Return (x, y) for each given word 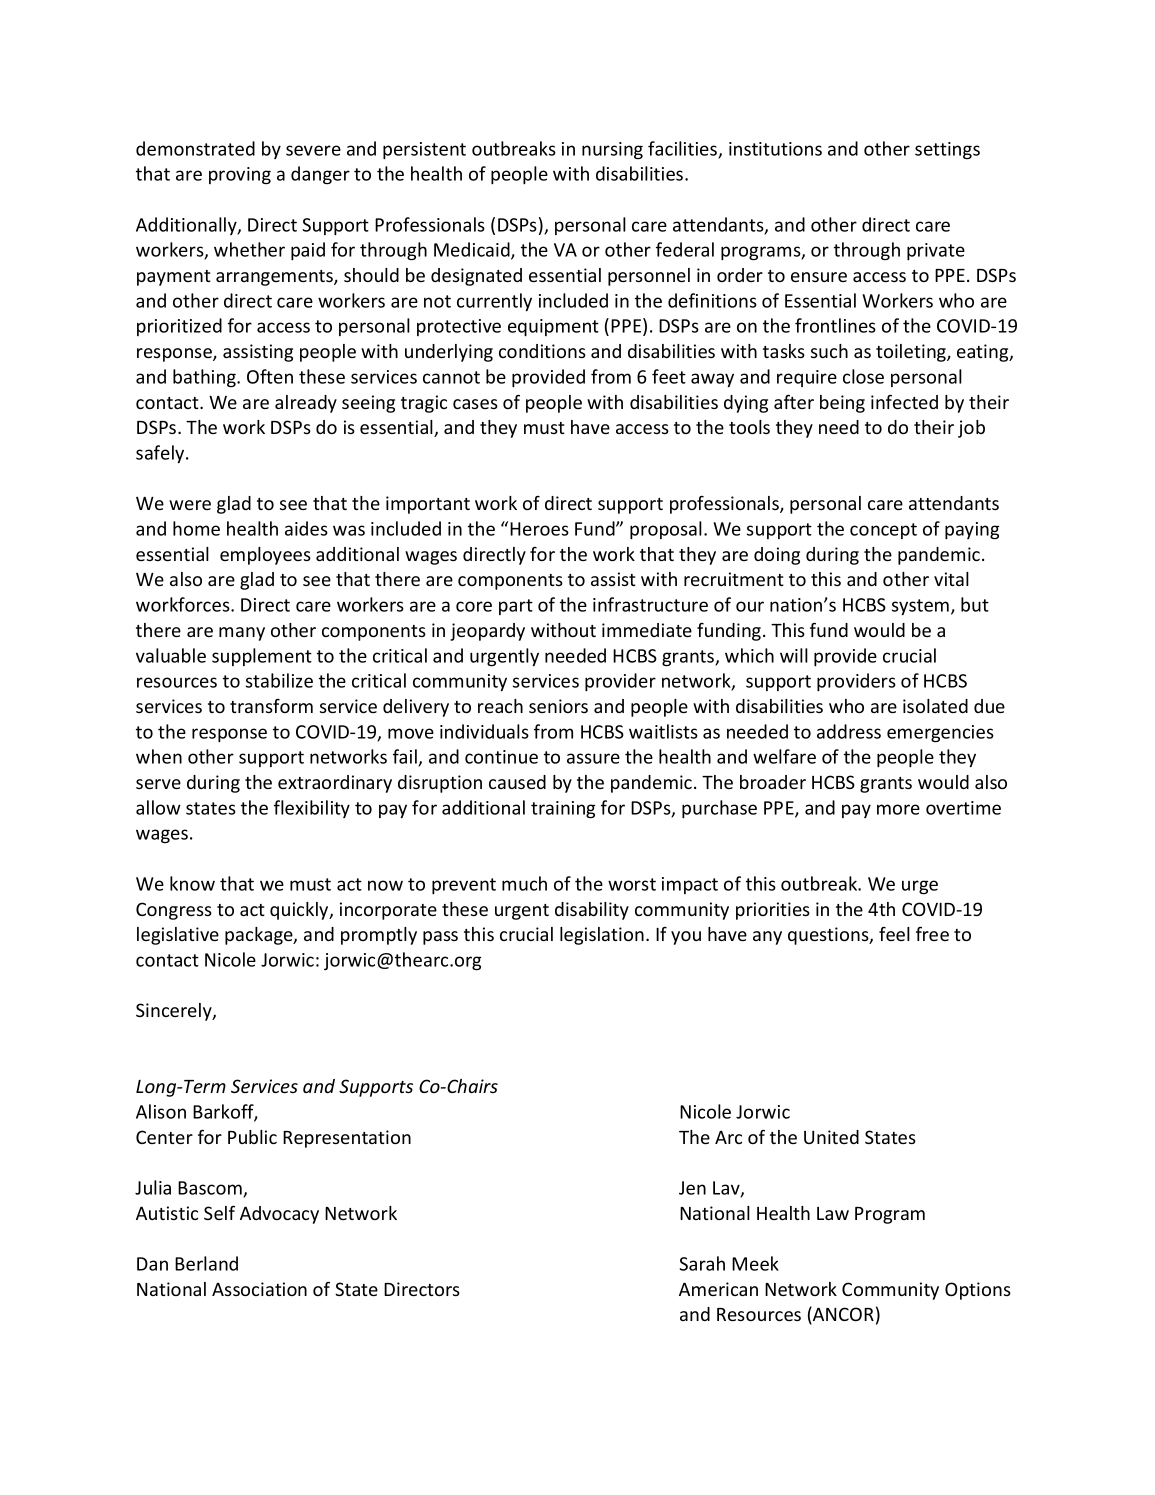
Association (259, 1289)
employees (265, 556)
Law (833, 1213)
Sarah (702, 1263)
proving (240, 175)
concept (883, 531)
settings (947, 150)
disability (592, 911)
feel (894, 934)
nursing (612, 150)
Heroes (539, 529)
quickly (300, 911)
